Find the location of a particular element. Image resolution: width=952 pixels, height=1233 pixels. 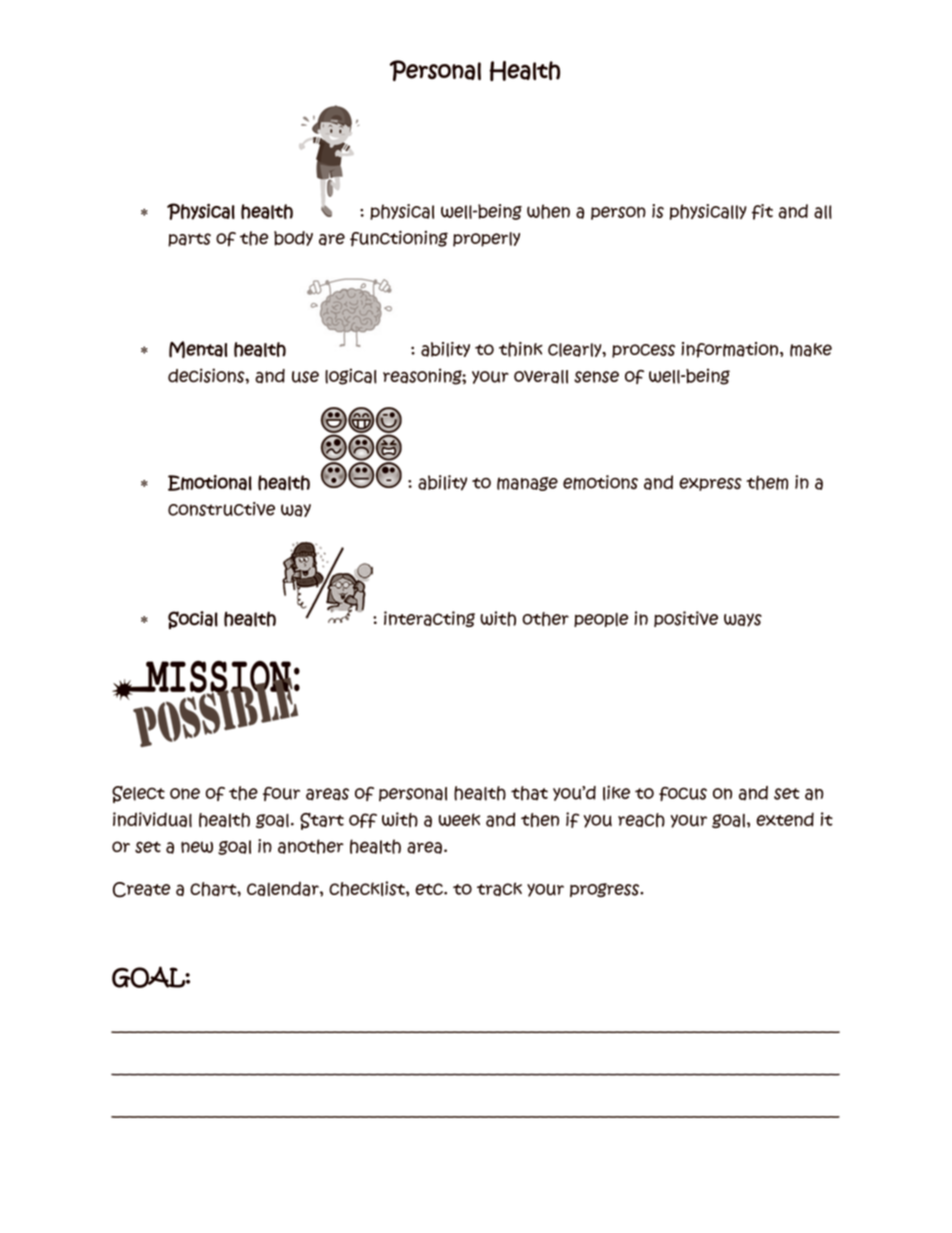

constructive is located at coordinates (221, 509).
